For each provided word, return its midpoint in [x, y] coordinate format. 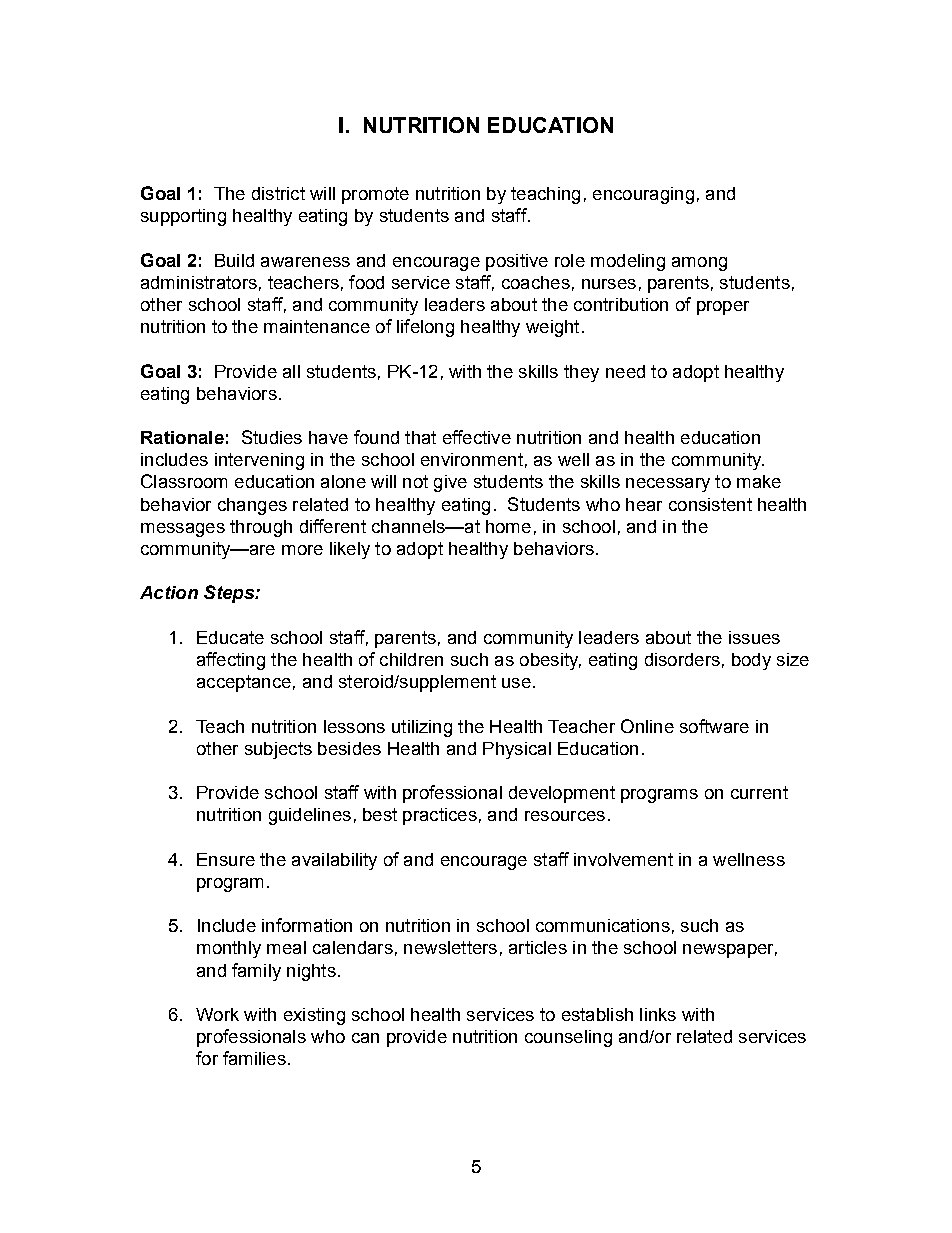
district [278, 193]
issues [754, 637]
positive [517, 262]
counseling [568, 1038]
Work [217, 1014]
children [411, 659]
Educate [230, 637]
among [699, 264]
